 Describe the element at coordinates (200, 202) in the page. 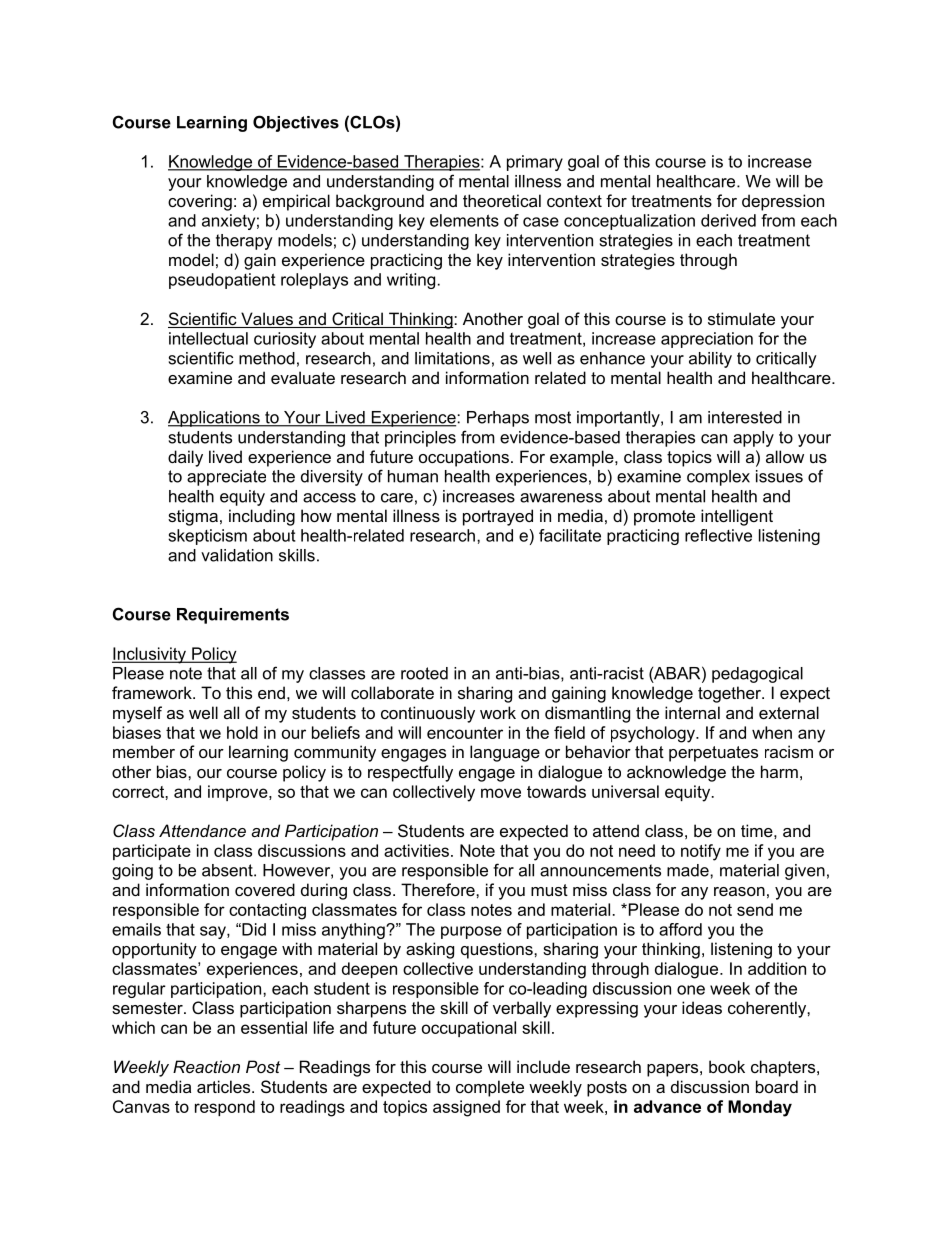

I see `covering` at that location.
